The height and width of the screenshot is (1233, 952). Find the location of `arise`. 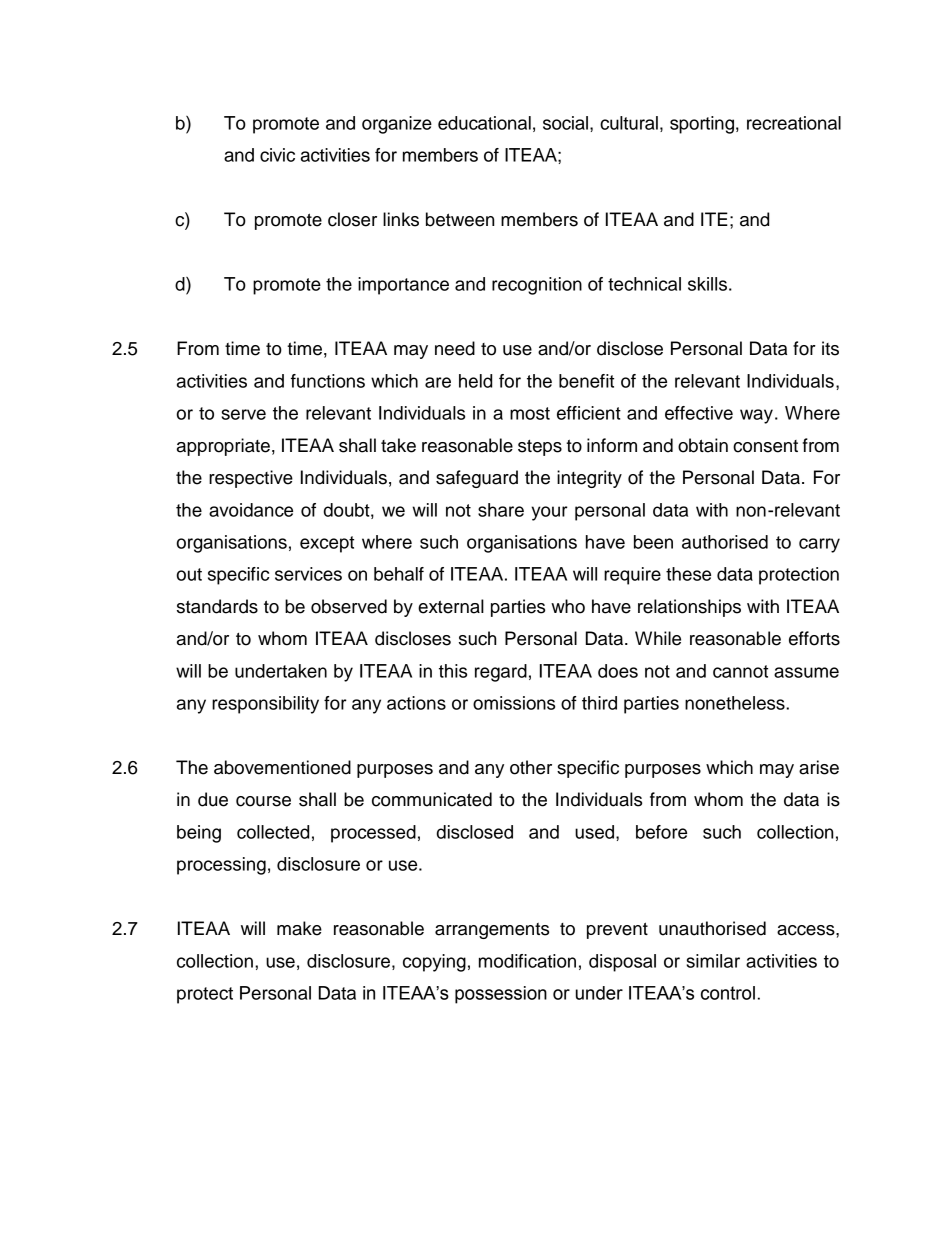

arise is located at coordinates (819, 767).
